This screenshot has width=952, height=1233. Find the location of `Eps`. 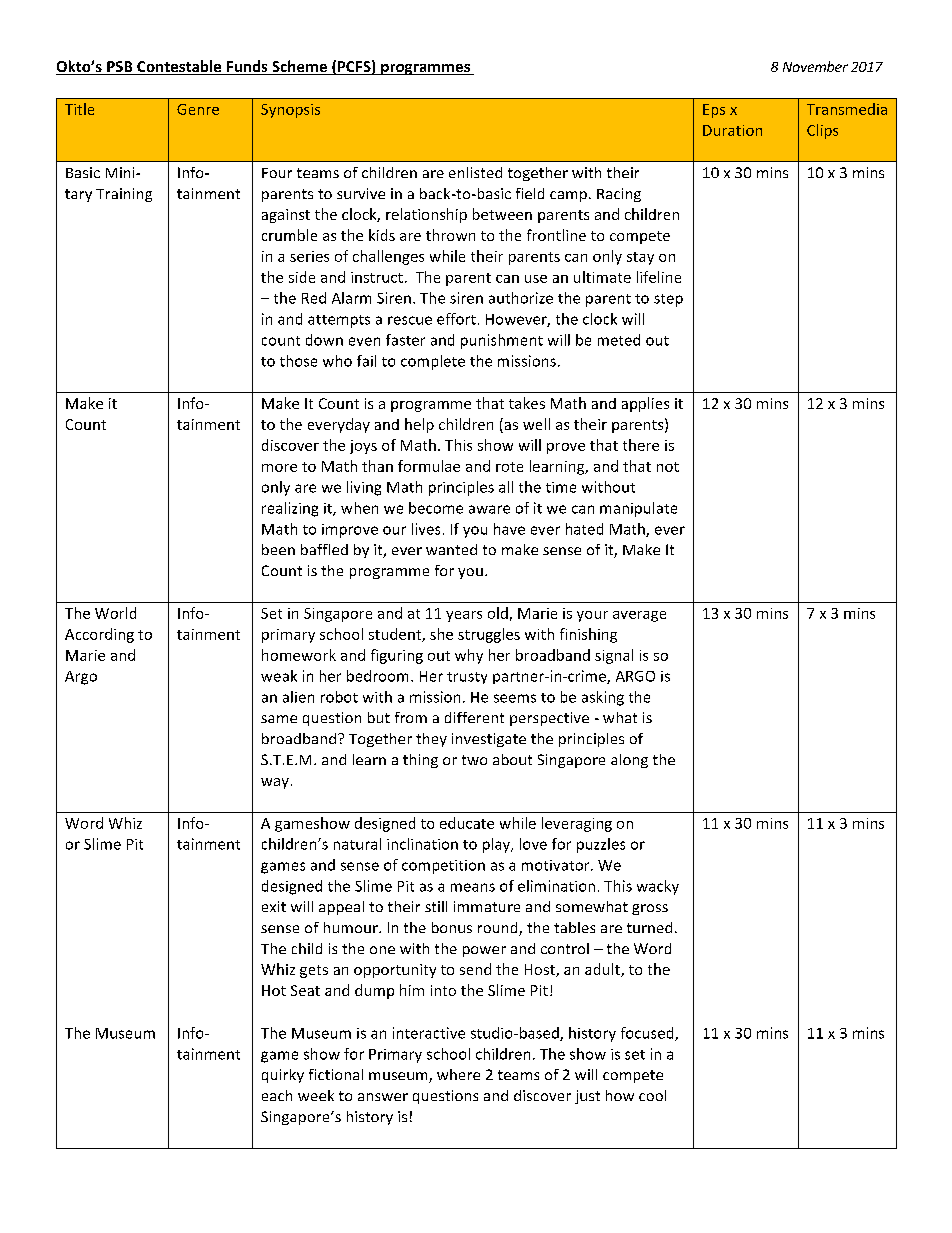

Eps is located at coordinates (714, 111).
